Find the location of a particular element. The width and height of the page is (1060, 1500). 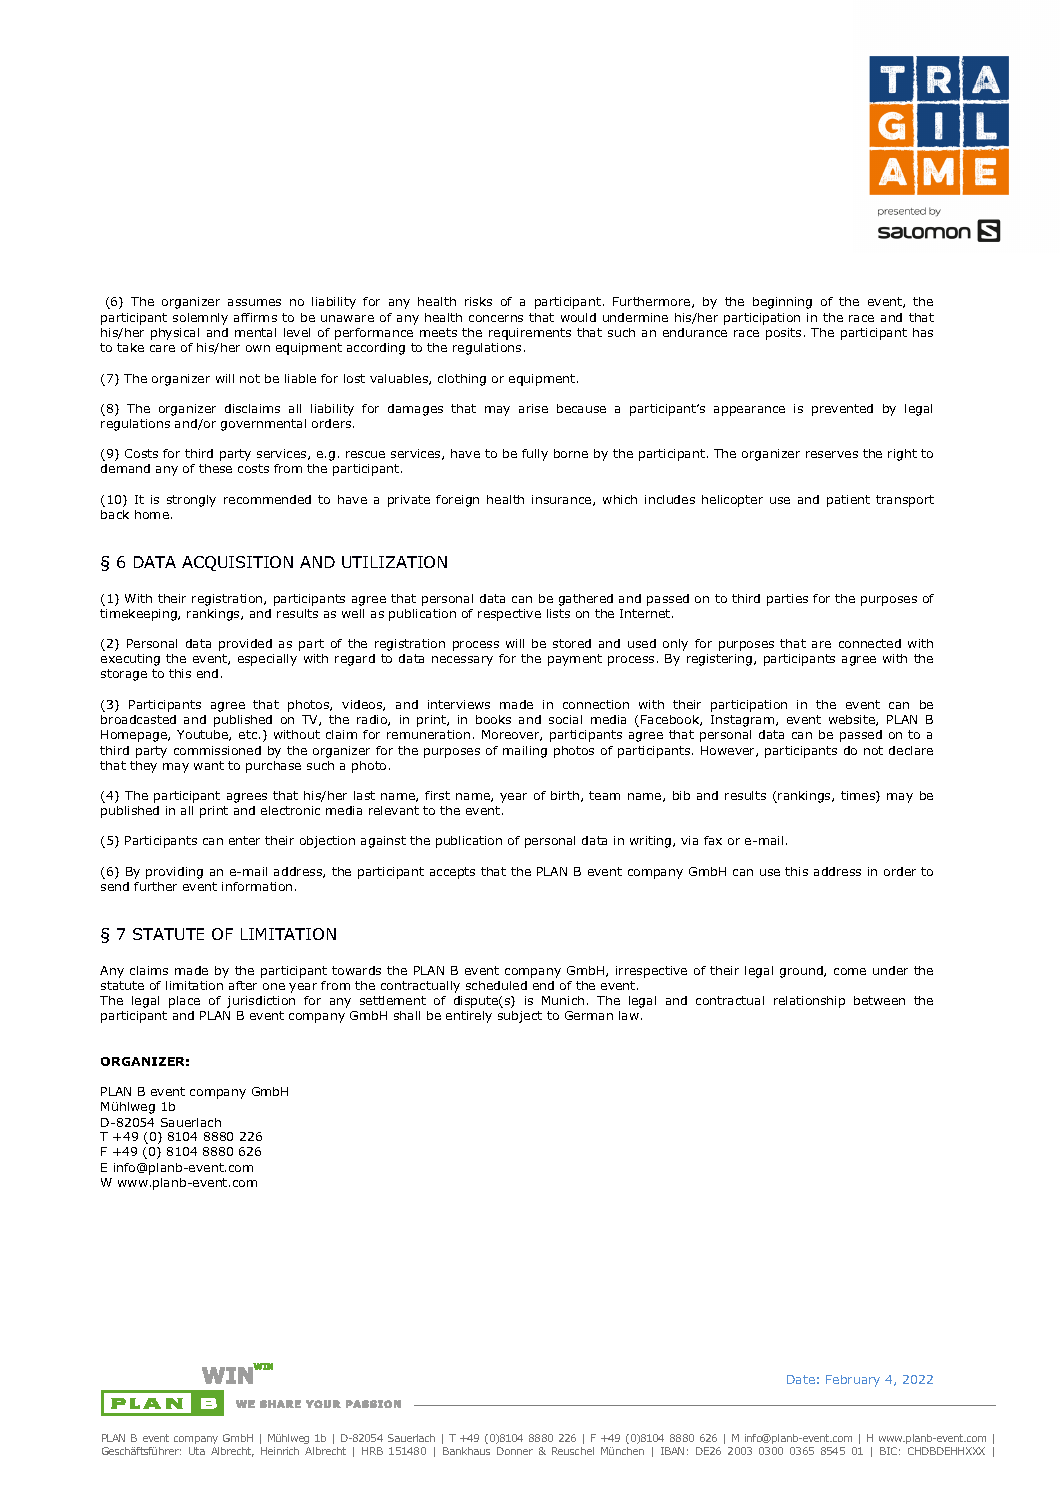

requirements is located at coordinates (530, 334).
